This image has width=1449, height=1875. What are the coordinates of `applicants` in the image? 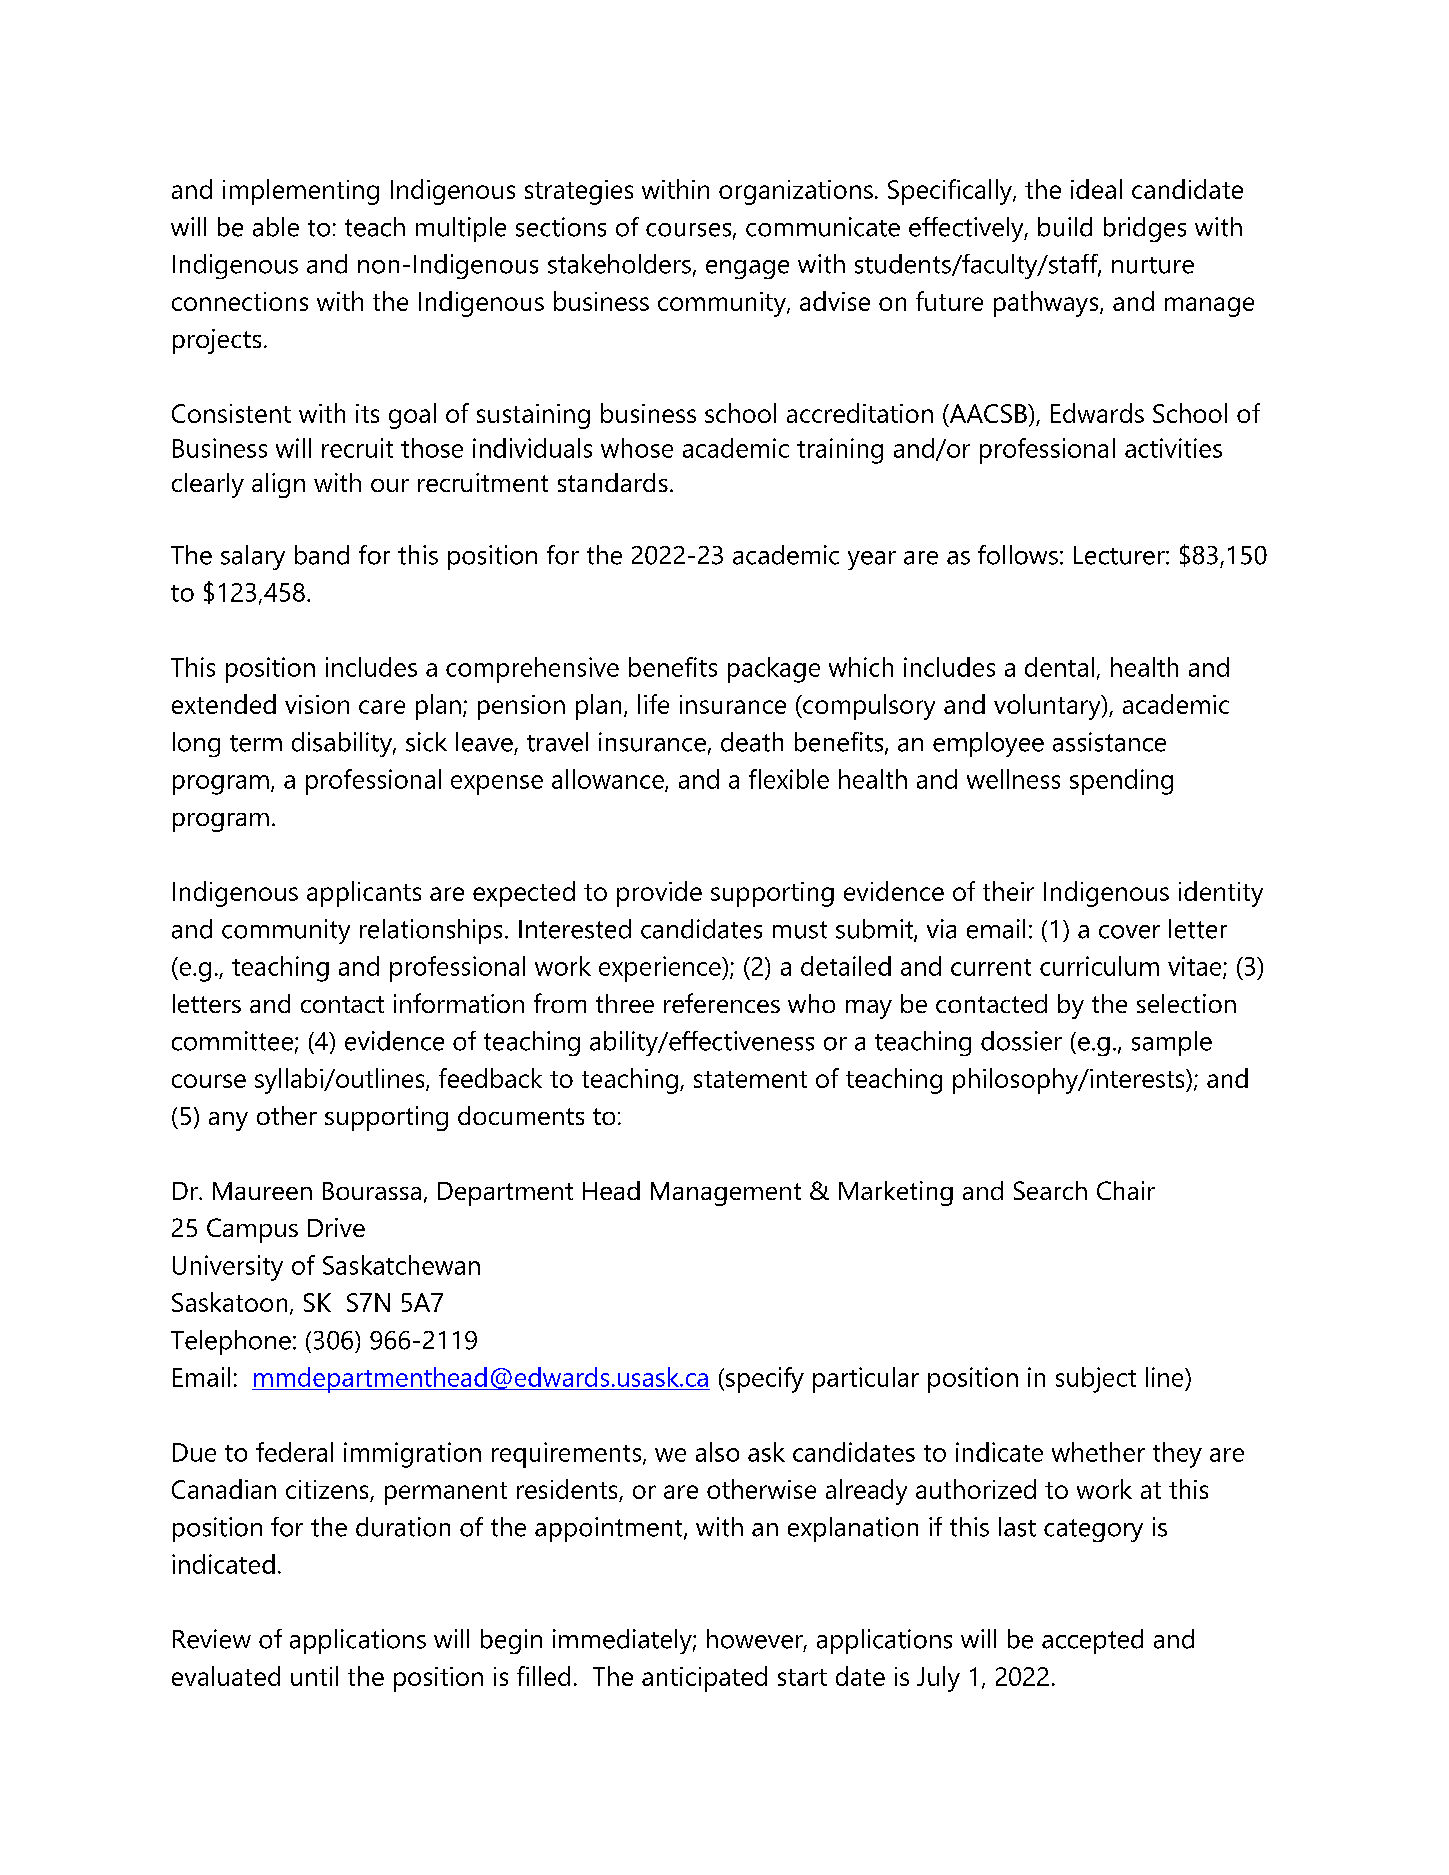 It's located at (364, 894).
